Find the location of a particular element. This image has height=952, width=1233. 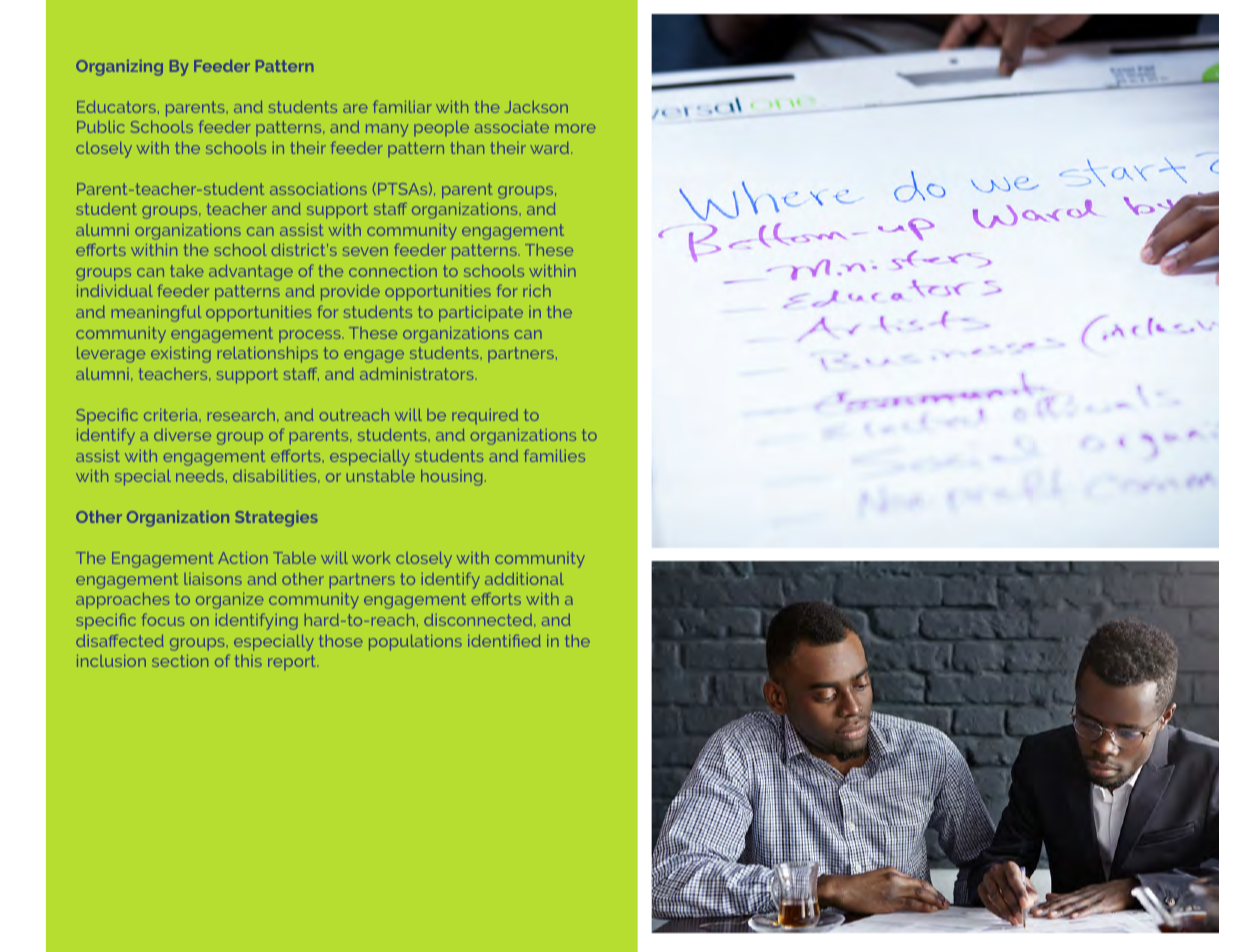

needs is located at coordinates (200, 476).
